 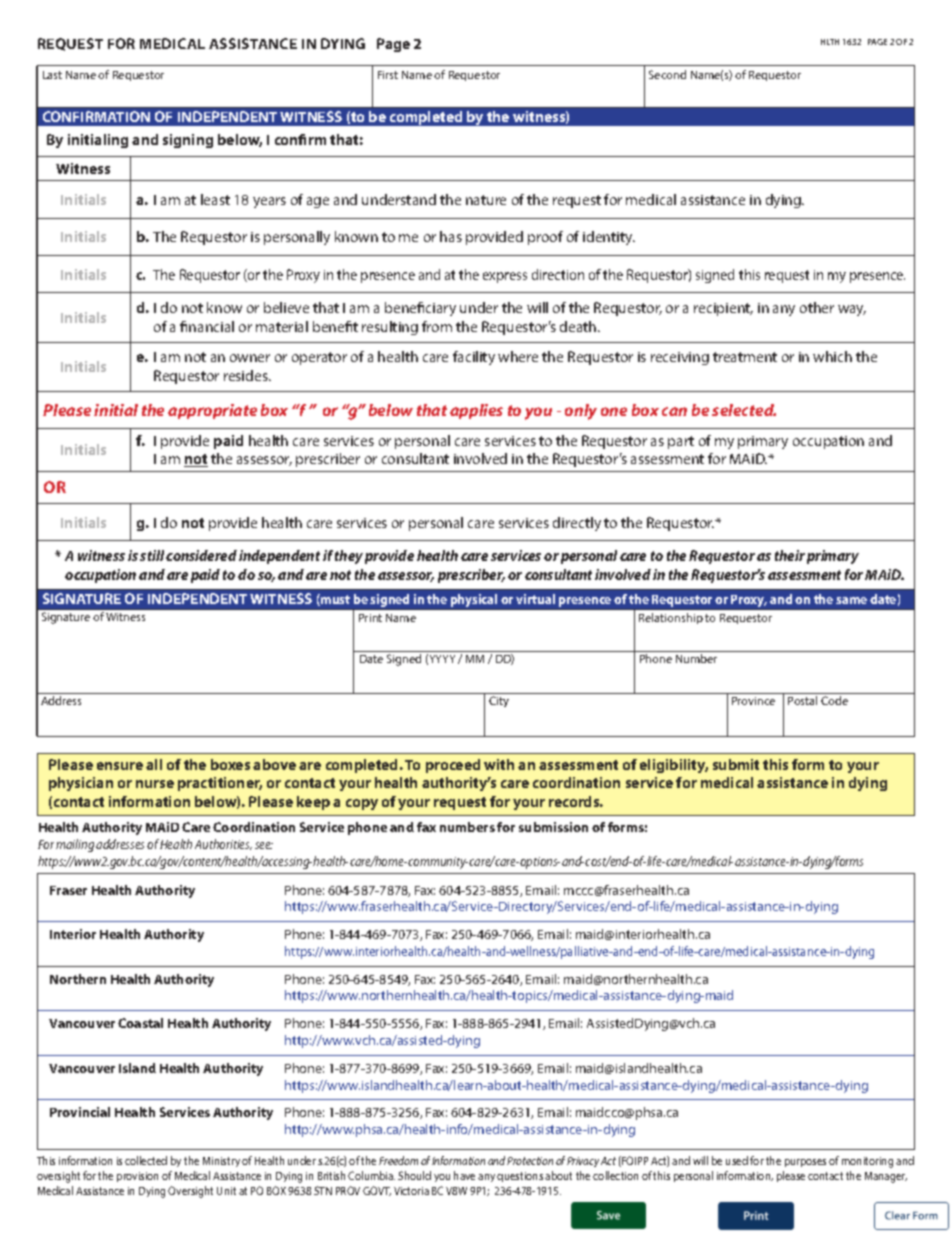 I want to click on signing, so click(x=188, y=141).
